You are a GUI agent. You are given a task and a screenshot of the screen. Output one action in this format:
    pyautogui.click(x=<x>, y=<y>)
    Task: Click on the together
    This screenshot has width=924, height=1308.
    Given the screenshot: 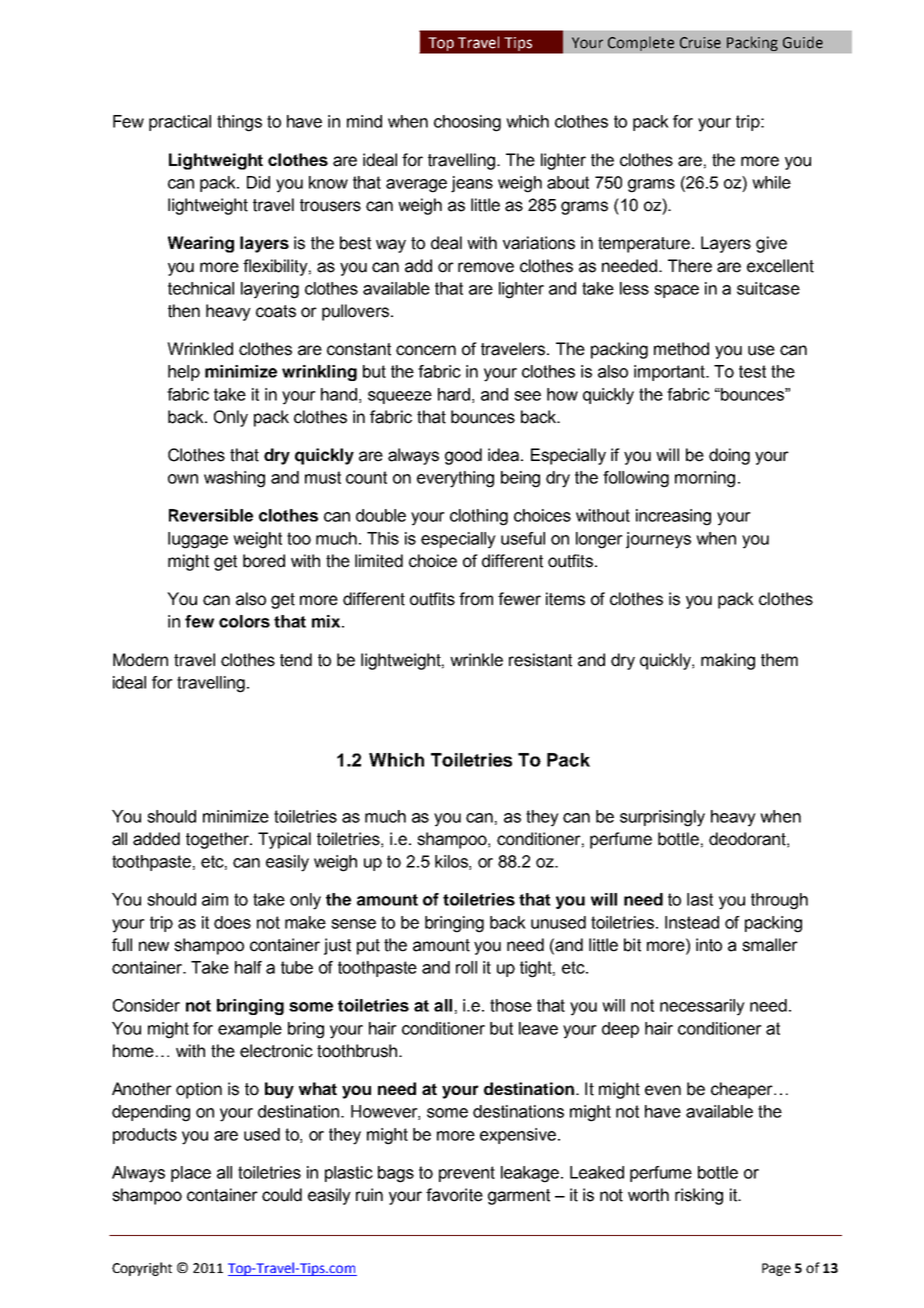 What is the action you would take?
    pyautogui.click(x=218, y=840)
